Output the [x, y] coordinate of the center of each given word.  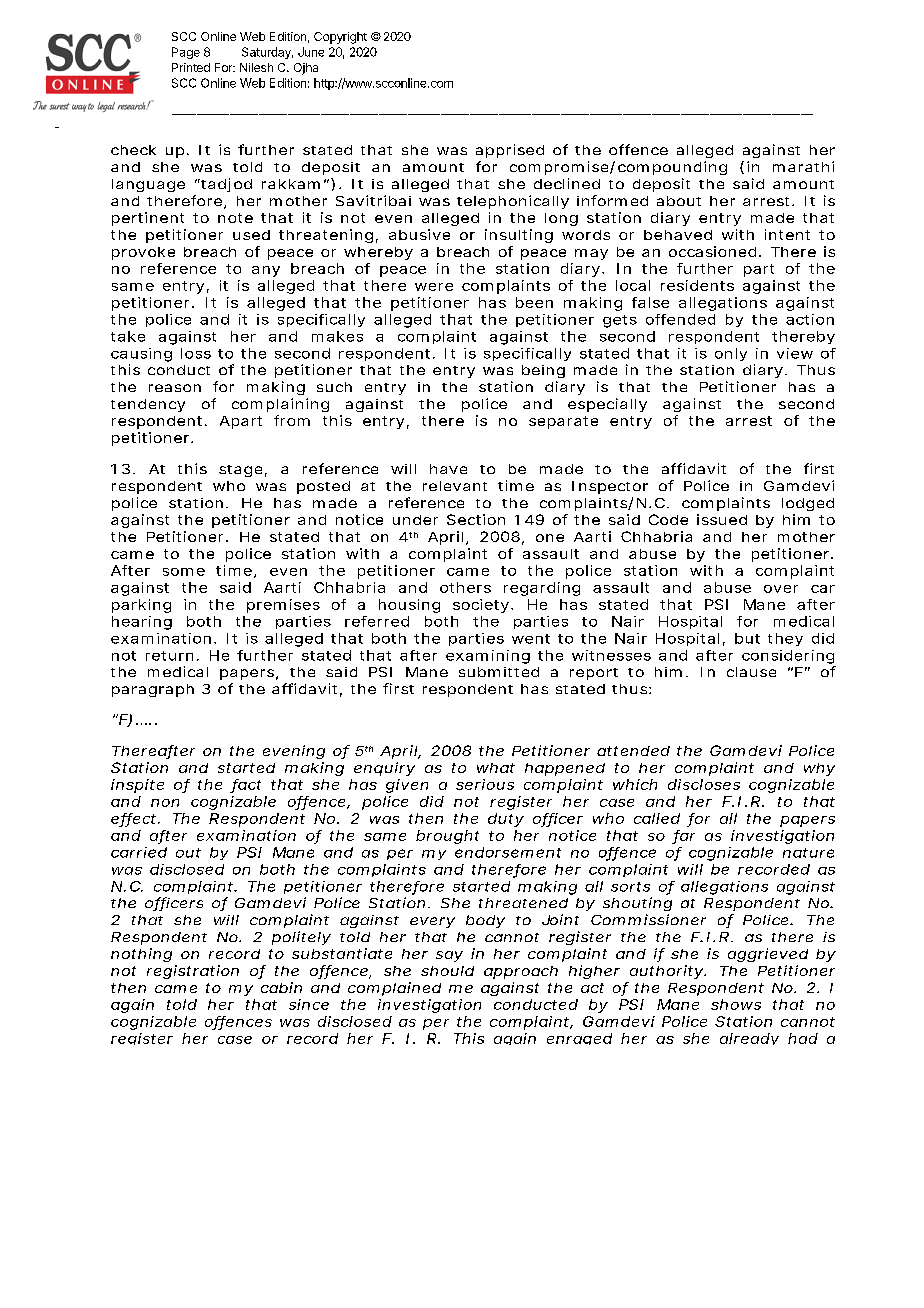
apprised [510, 151]
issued [722, 519]
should [447, 971]
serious [485, 784]
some [184, 572]
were [434, 287]
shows [736, 1004]
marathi [803, 166]
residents [697, 285]
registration [193, 972]
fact [246, 785]
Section [476, 519]
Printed [191, 67]
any [266, 271]
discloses [704, 784]
